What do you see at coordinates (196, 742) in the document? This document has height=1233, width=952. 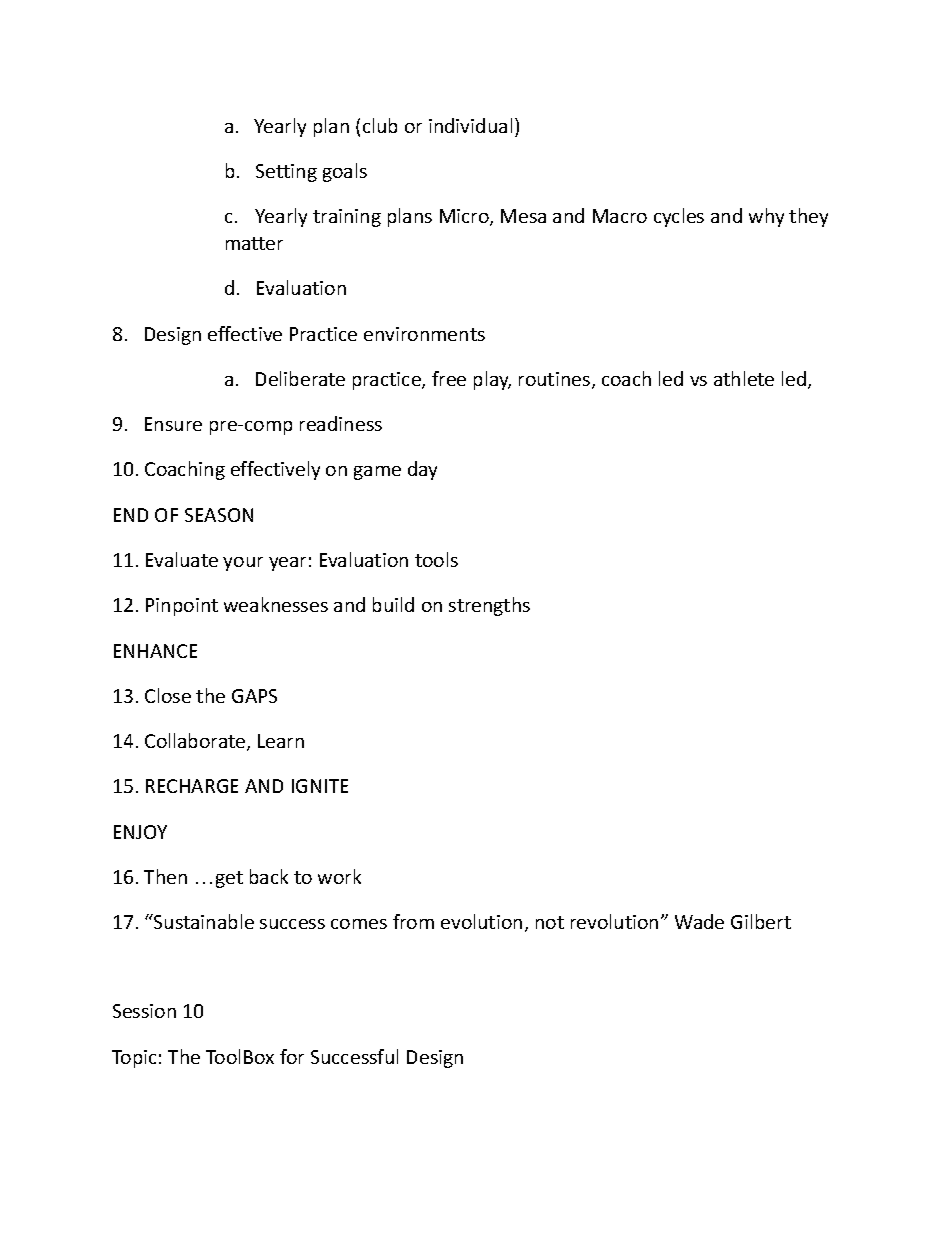 I see `Collaborate` at bounding box center [196, 742].
